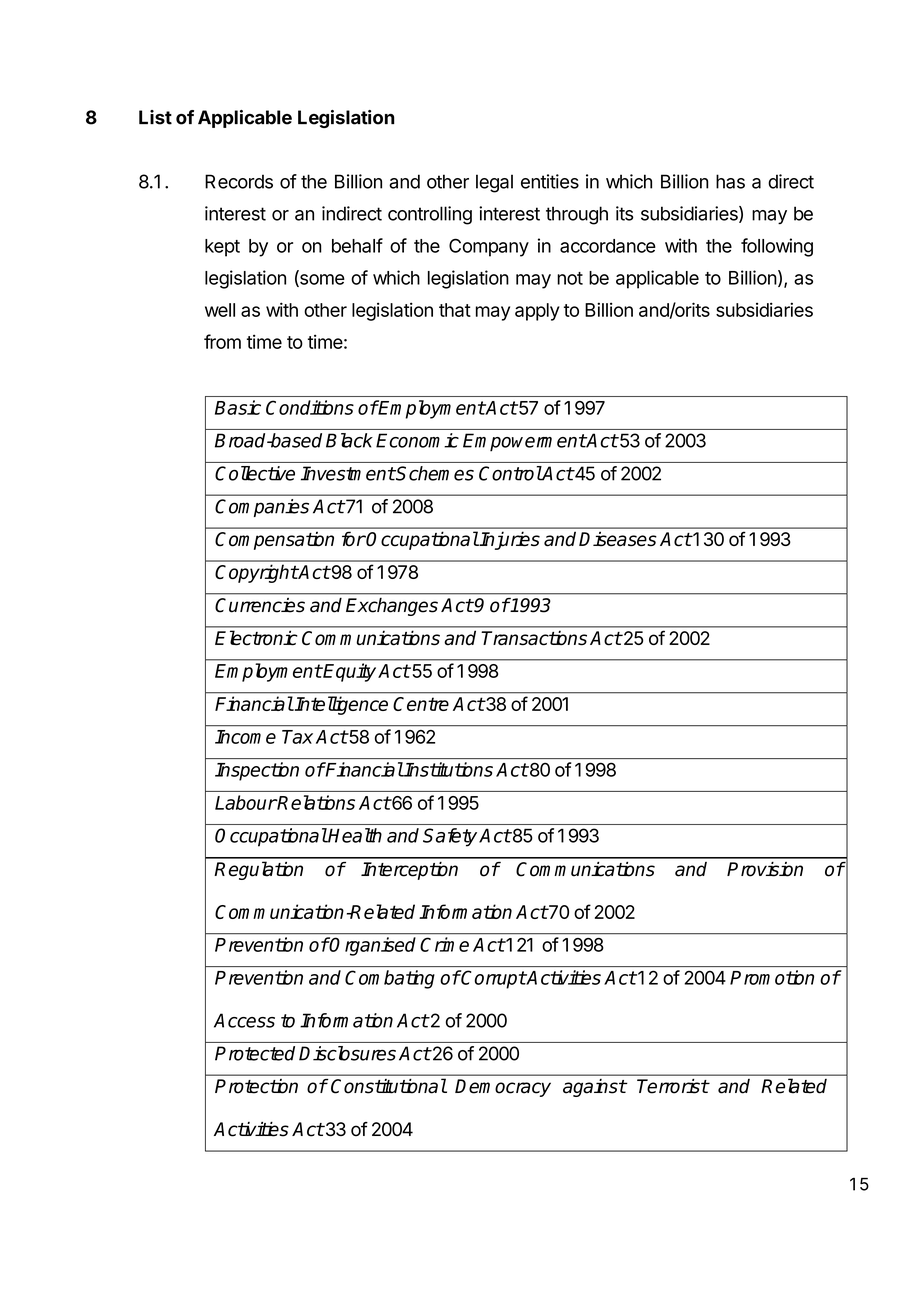 This image has width=924, height=1307. I want to click on Provision, so click(765, 869).
